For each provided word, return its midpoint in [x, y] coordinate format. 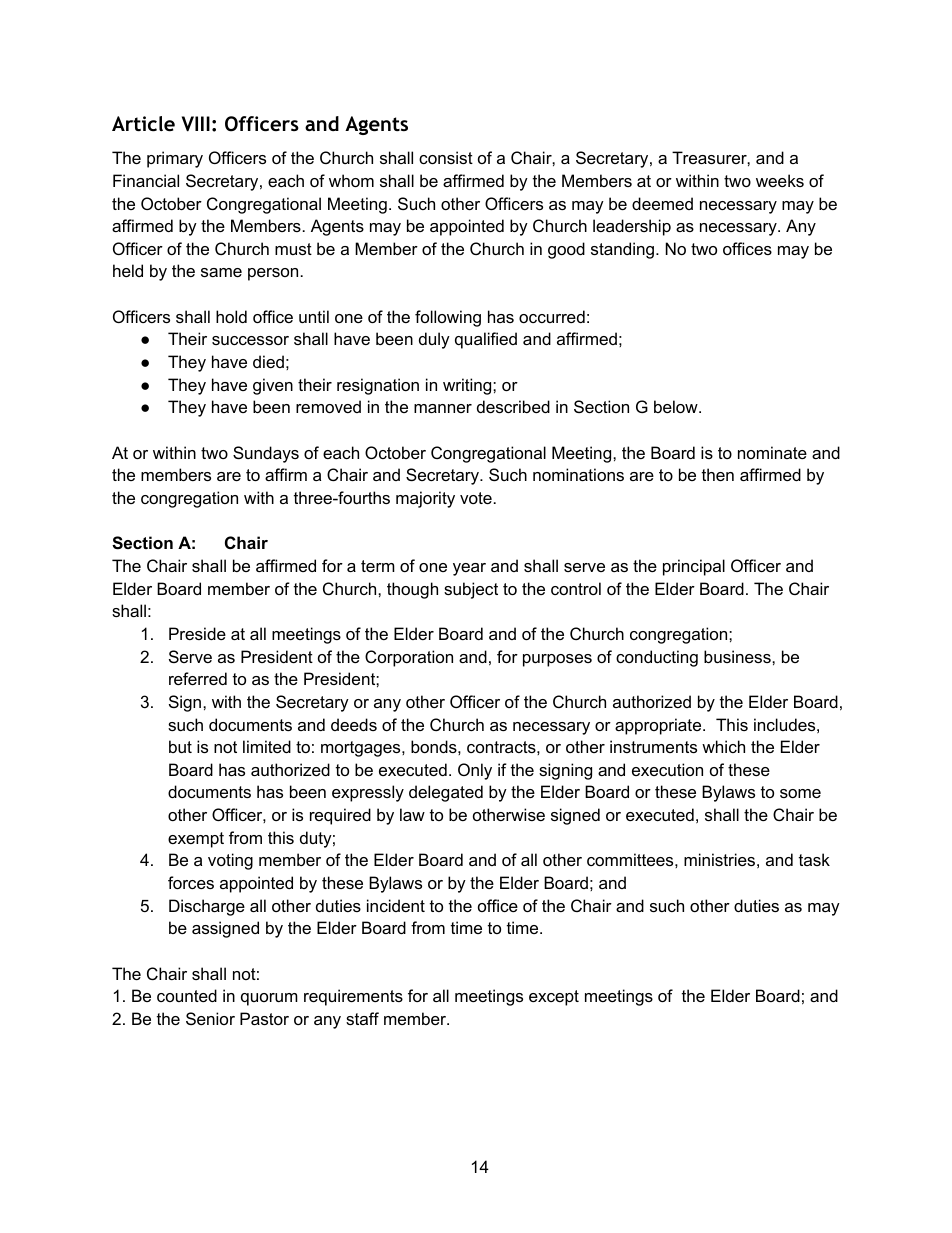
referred [198, 678]
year [469, 569]
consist [446, 157]
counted [187, 995]
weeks [780, 180]
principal [694, 567]
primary [175, 159]
